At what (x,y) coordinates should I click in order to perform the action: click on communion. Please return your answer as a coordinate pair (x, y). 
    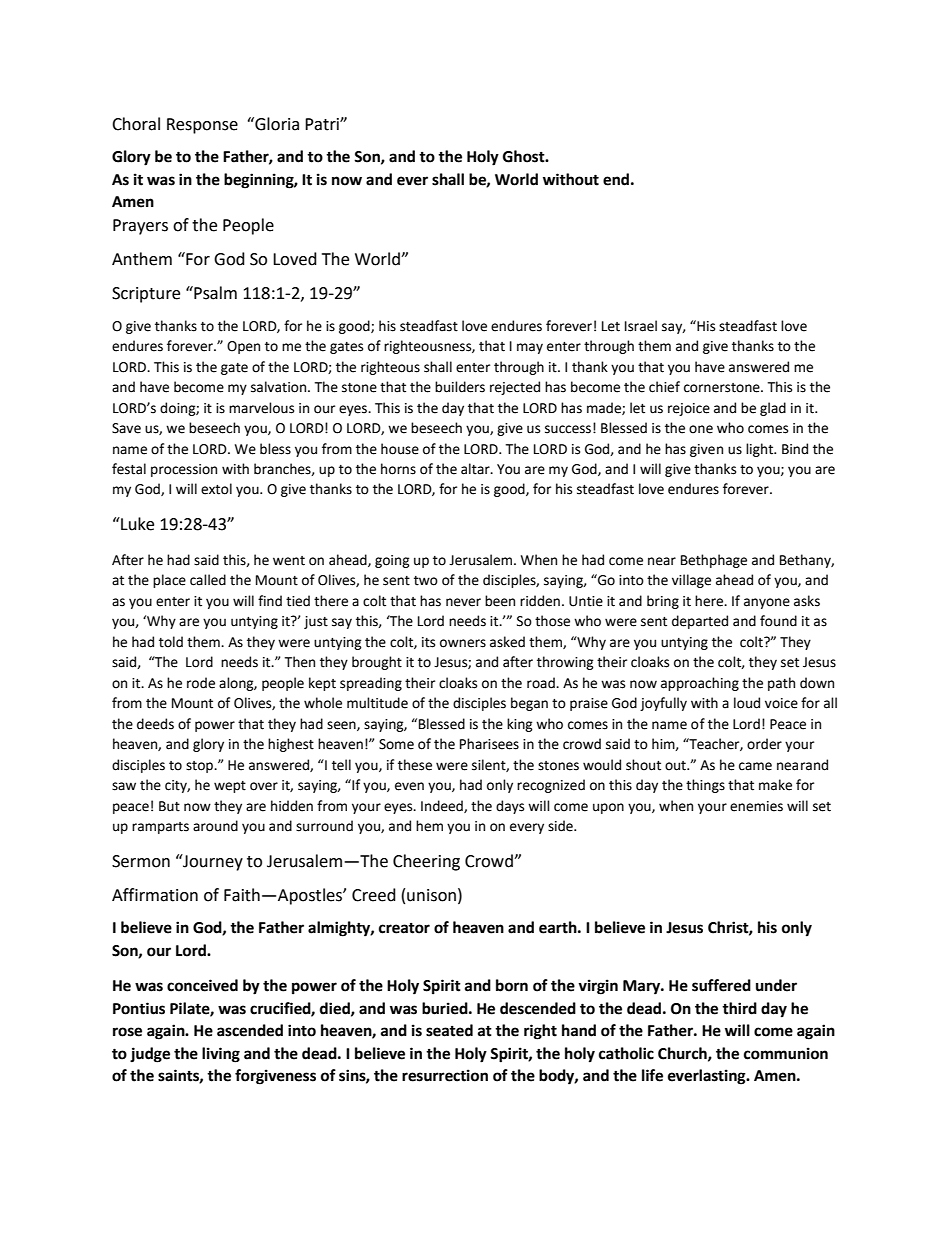
    Looking at the image, I should click on (786, 1053).
